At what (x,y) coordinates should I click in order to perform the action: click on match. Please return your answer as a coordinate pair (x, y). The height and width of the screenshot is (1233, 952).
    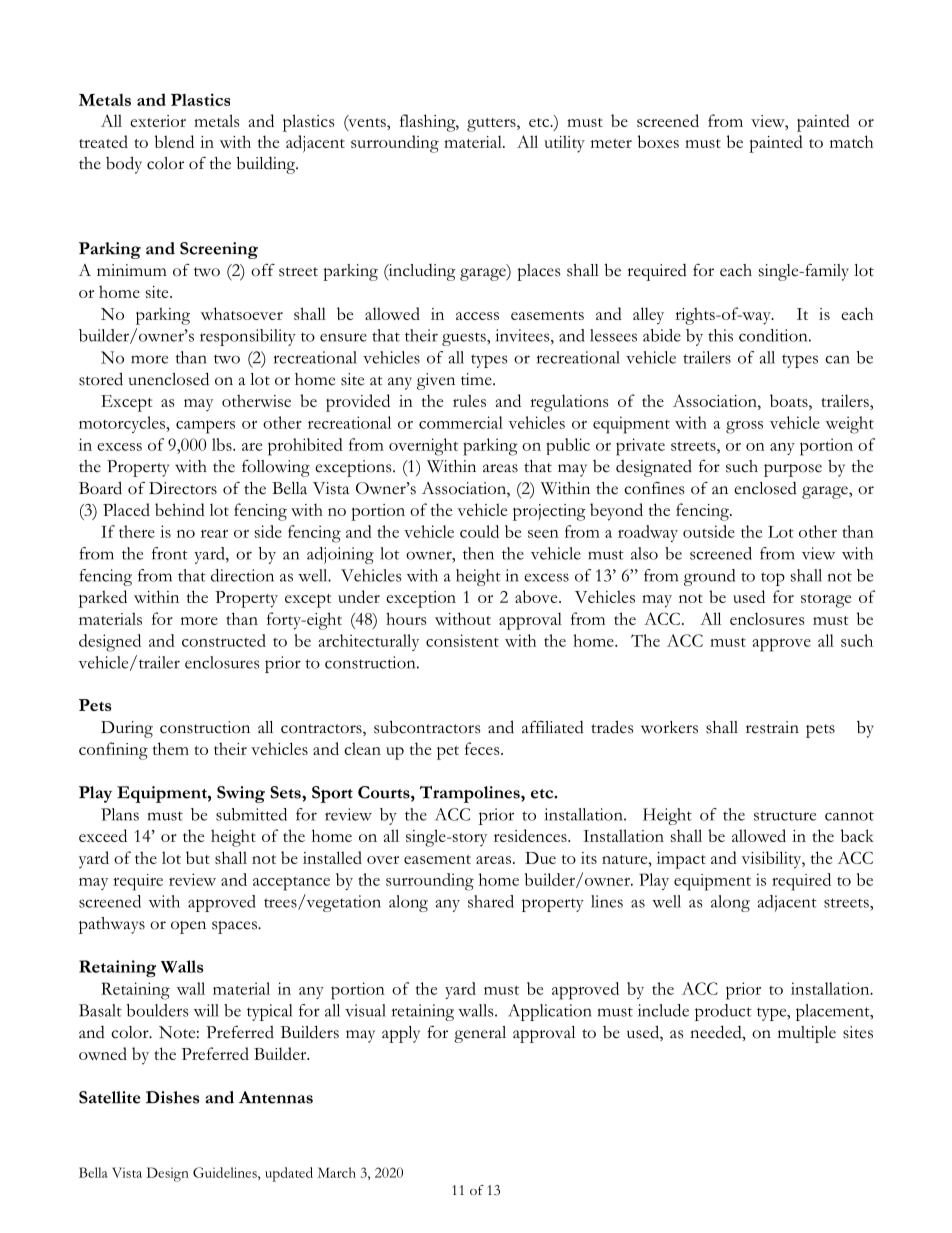
    Looking at the image, I should click on (851, 141).
